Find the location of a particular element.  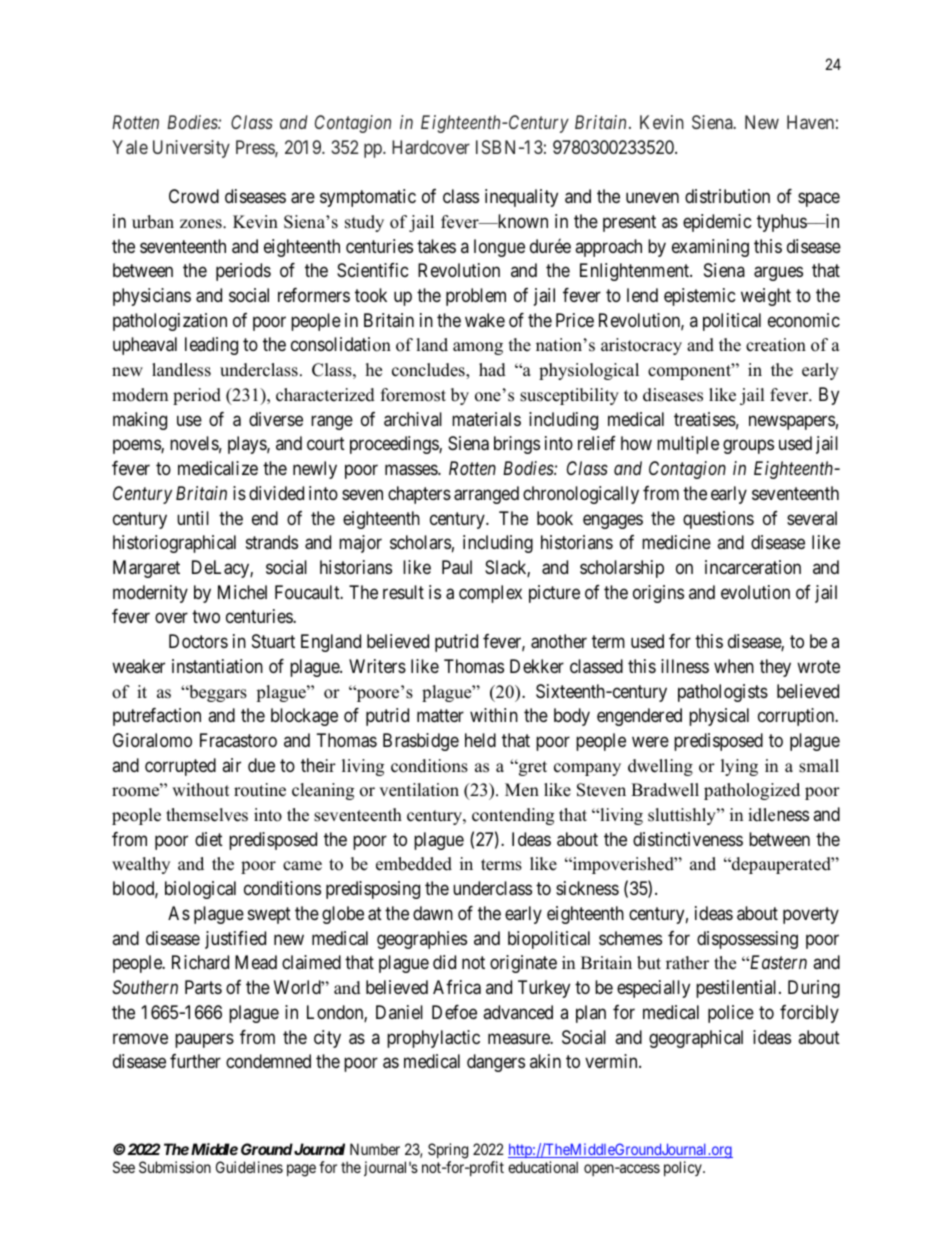

Crowd is located at coordinates (194, 196).
